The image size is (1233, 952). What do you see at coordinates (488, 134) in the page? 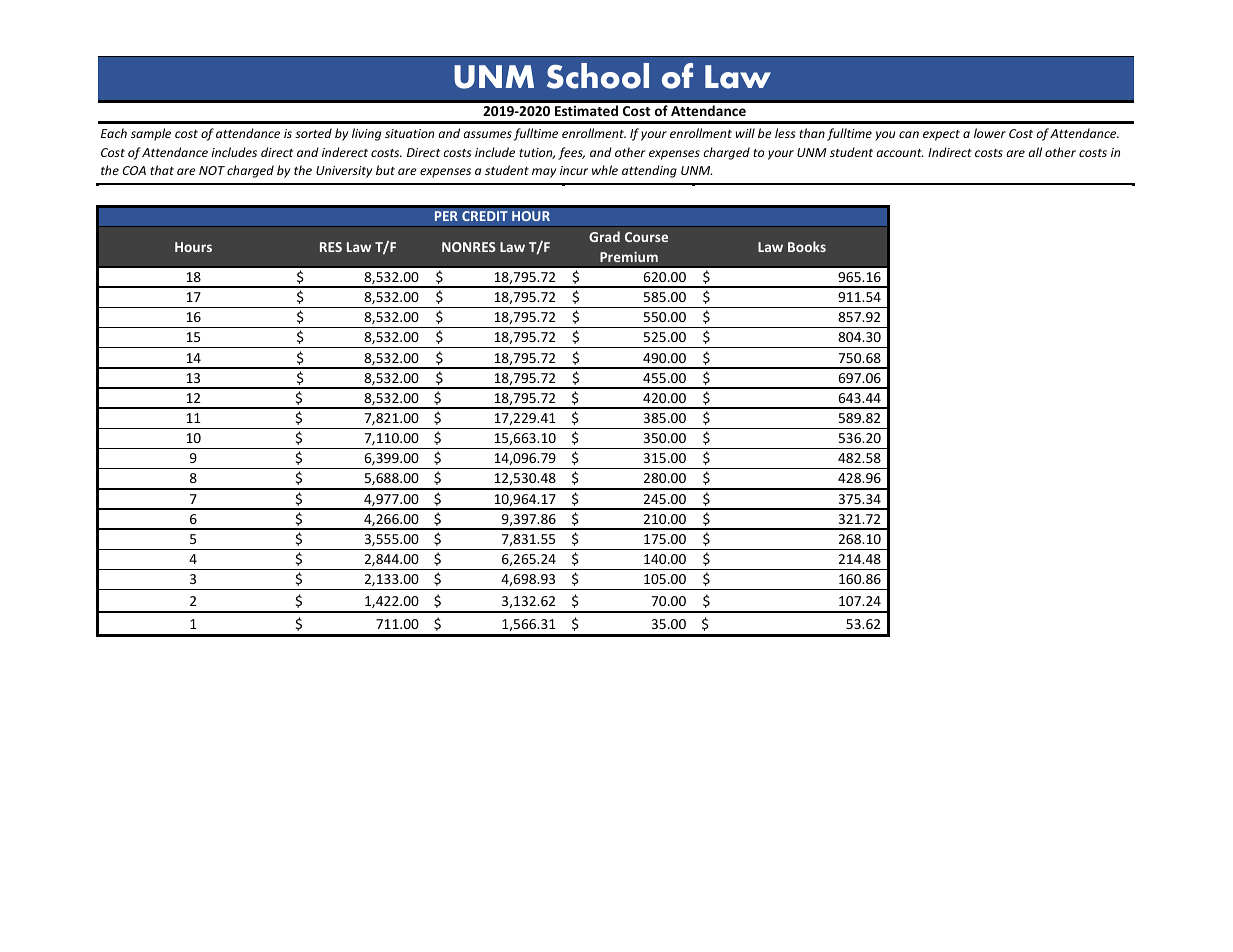
I see `assumes` at bounding box center [488, 134].
